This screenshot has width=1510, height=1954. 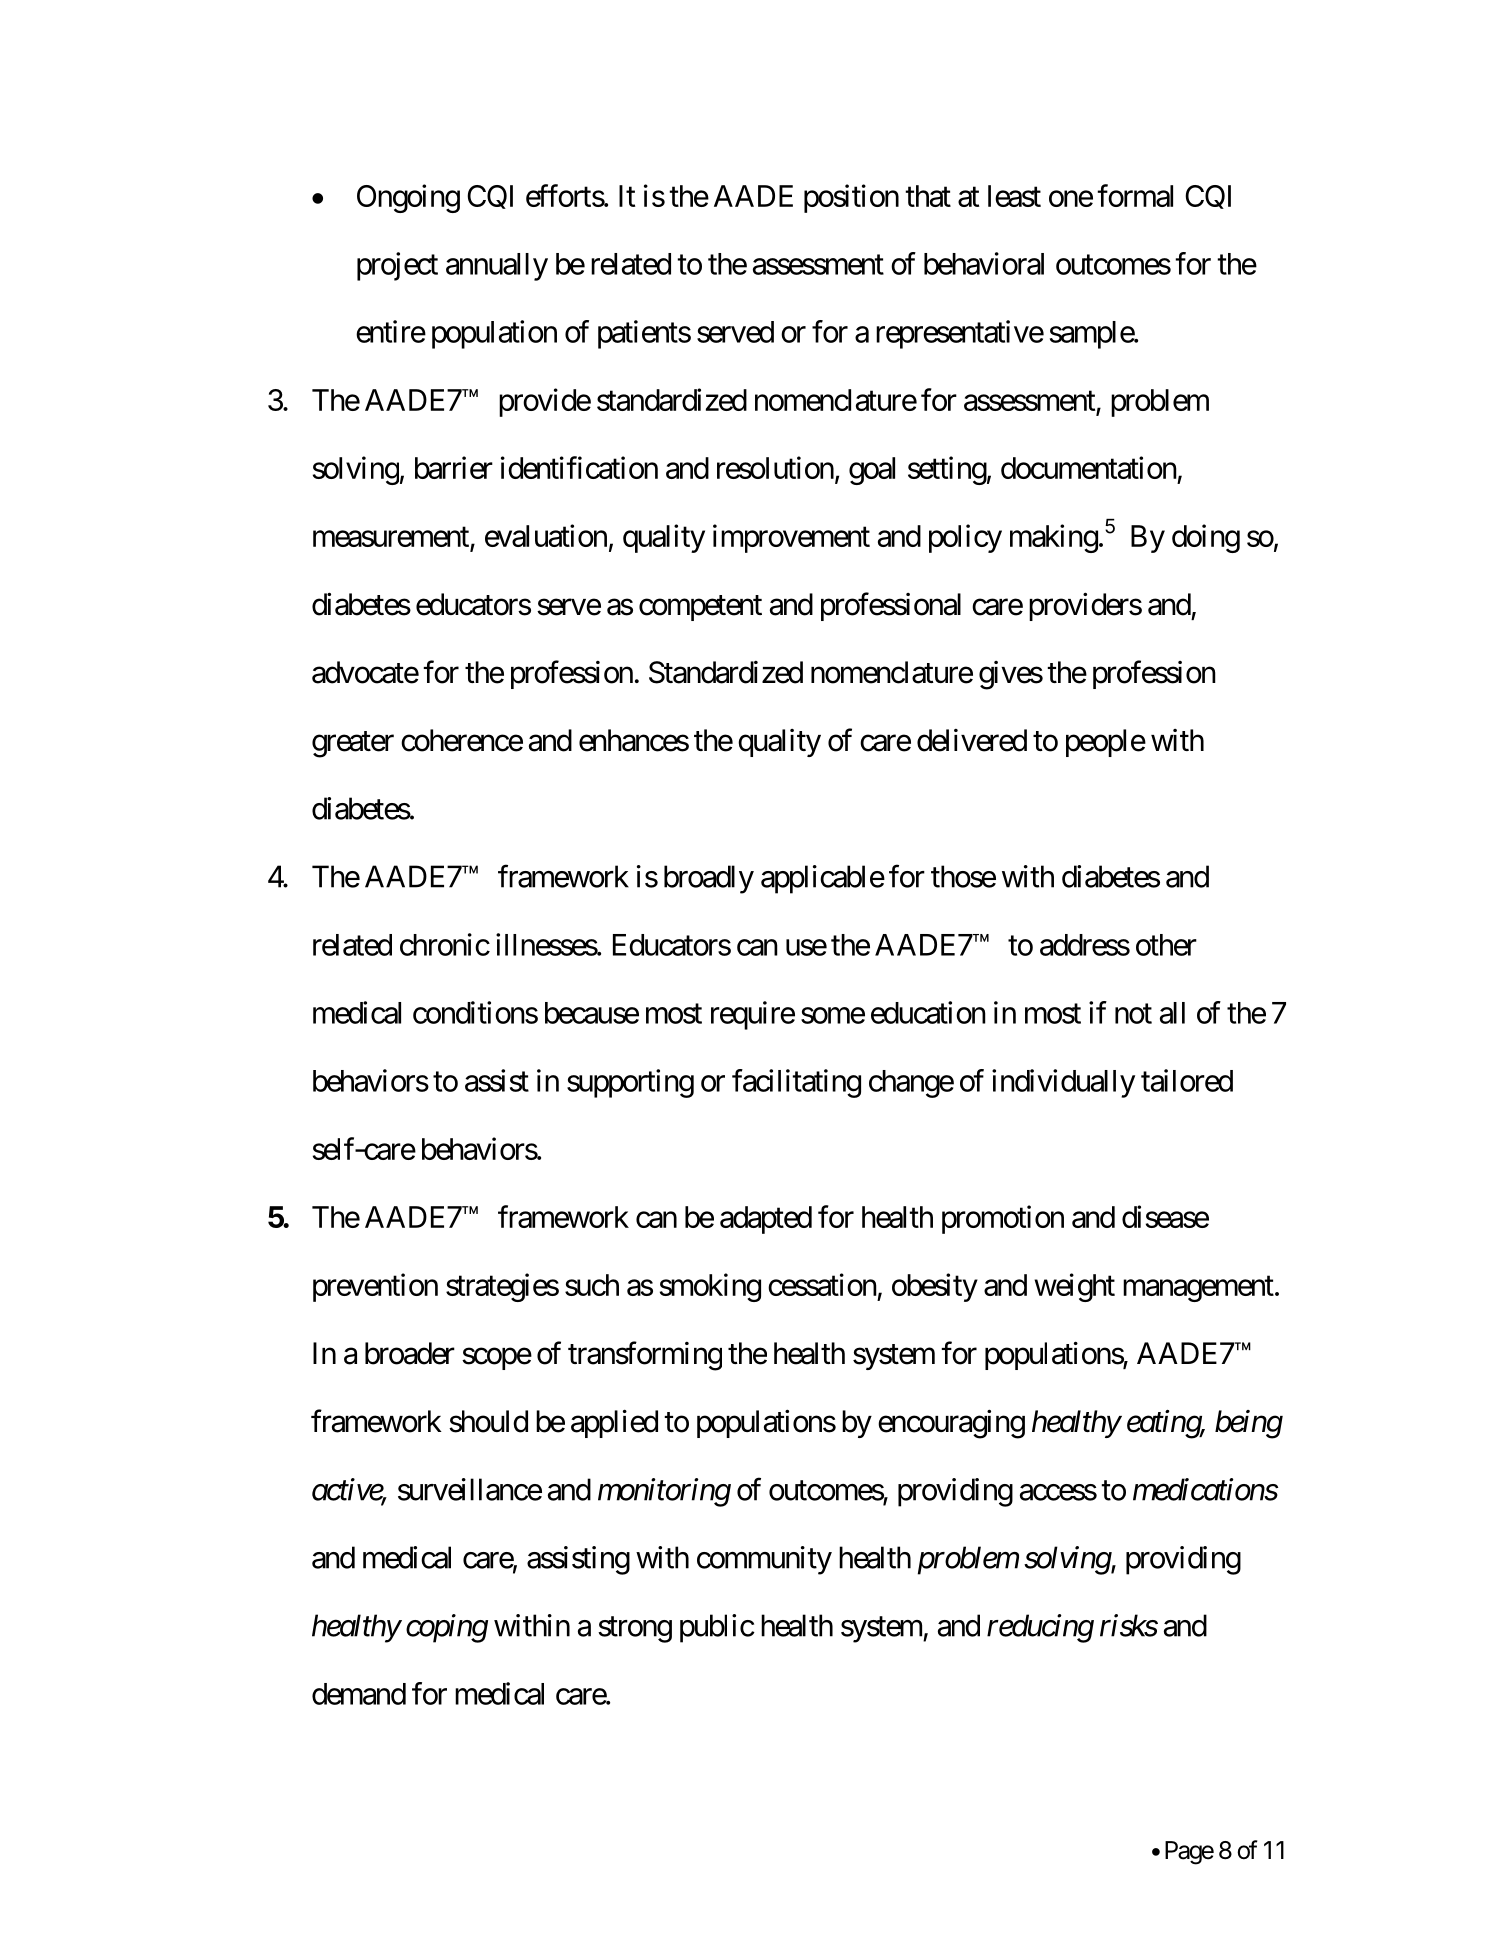 What do you see at coordinates (709, 879) in the screenshot?
I see `broadly` at bounding box center [709, 879].
